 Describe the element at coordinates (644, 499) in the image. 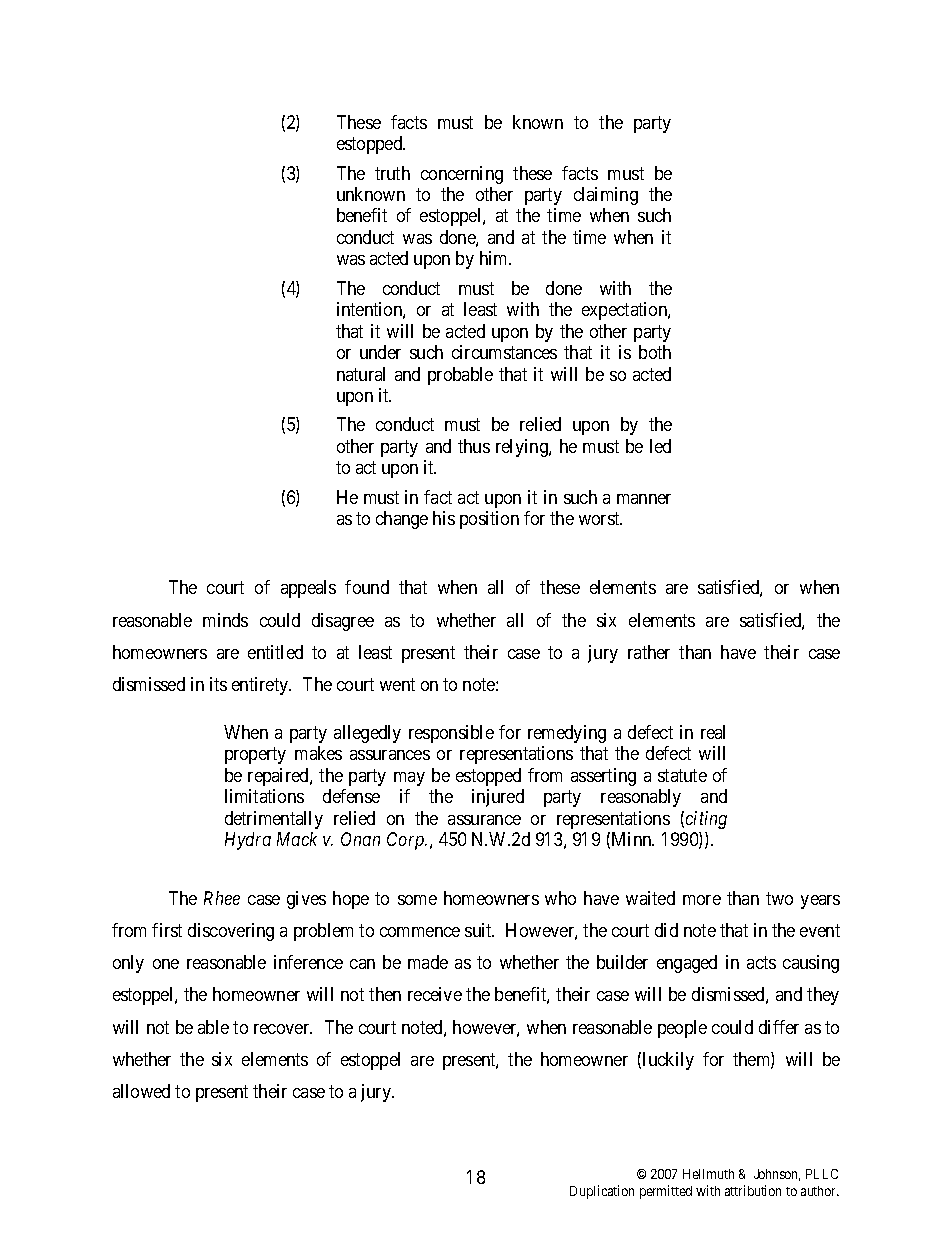

I see `manner` at that location.
